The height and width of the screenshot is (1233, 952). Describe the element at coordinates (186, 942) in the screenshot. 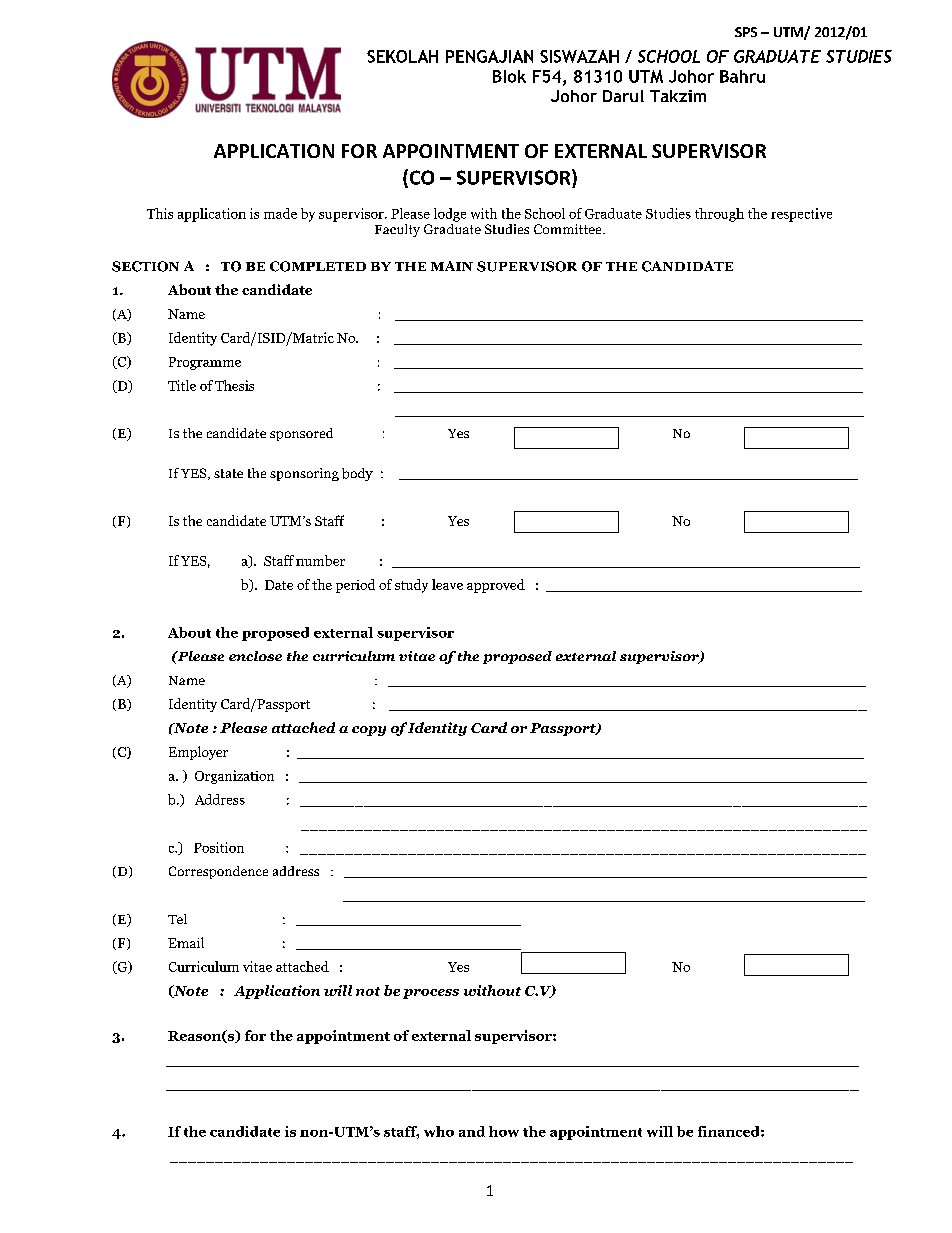

I see `Email` at that location.
